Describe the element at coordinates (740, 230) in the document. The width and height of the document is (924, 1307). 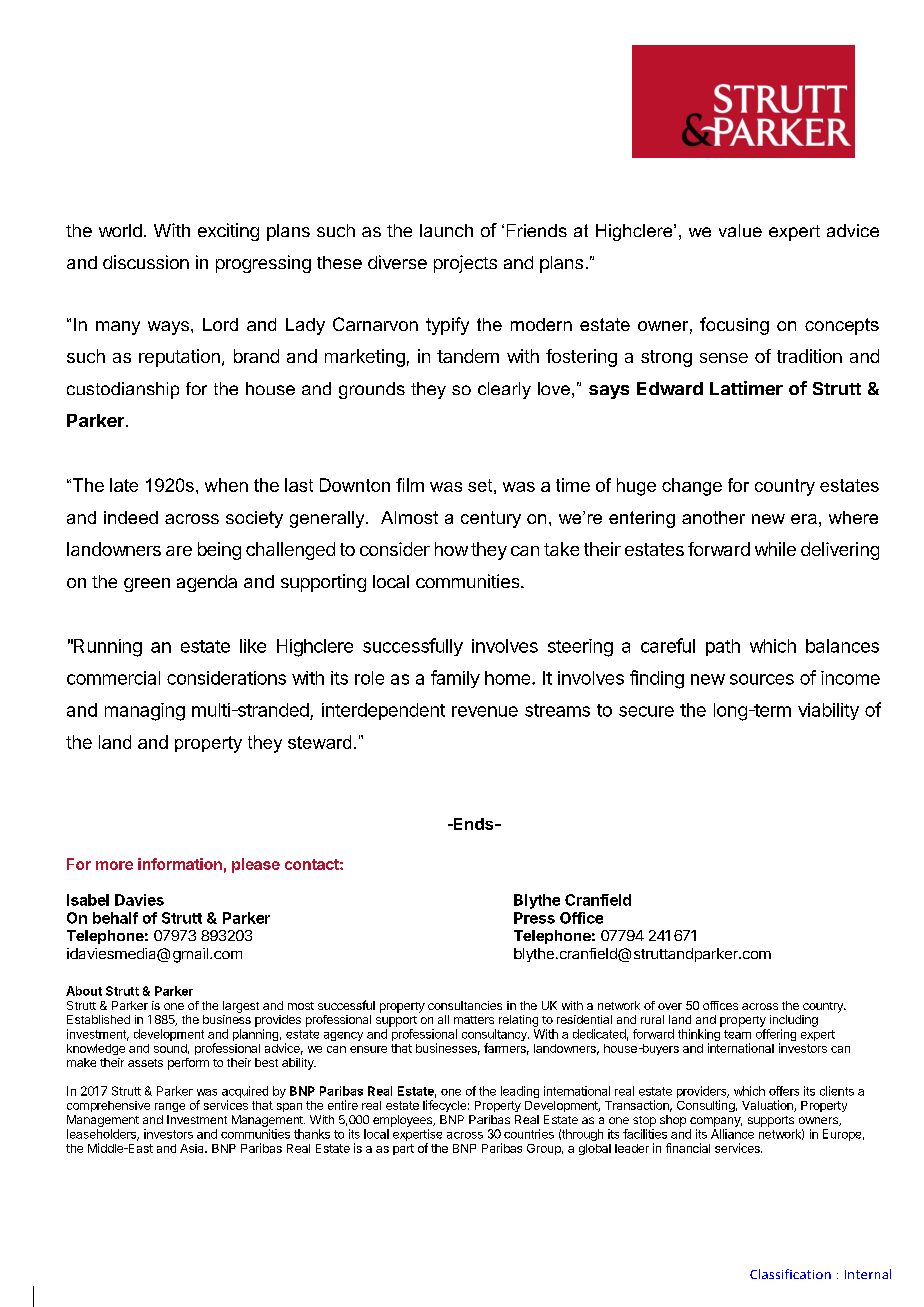
I see `value` at that location.
